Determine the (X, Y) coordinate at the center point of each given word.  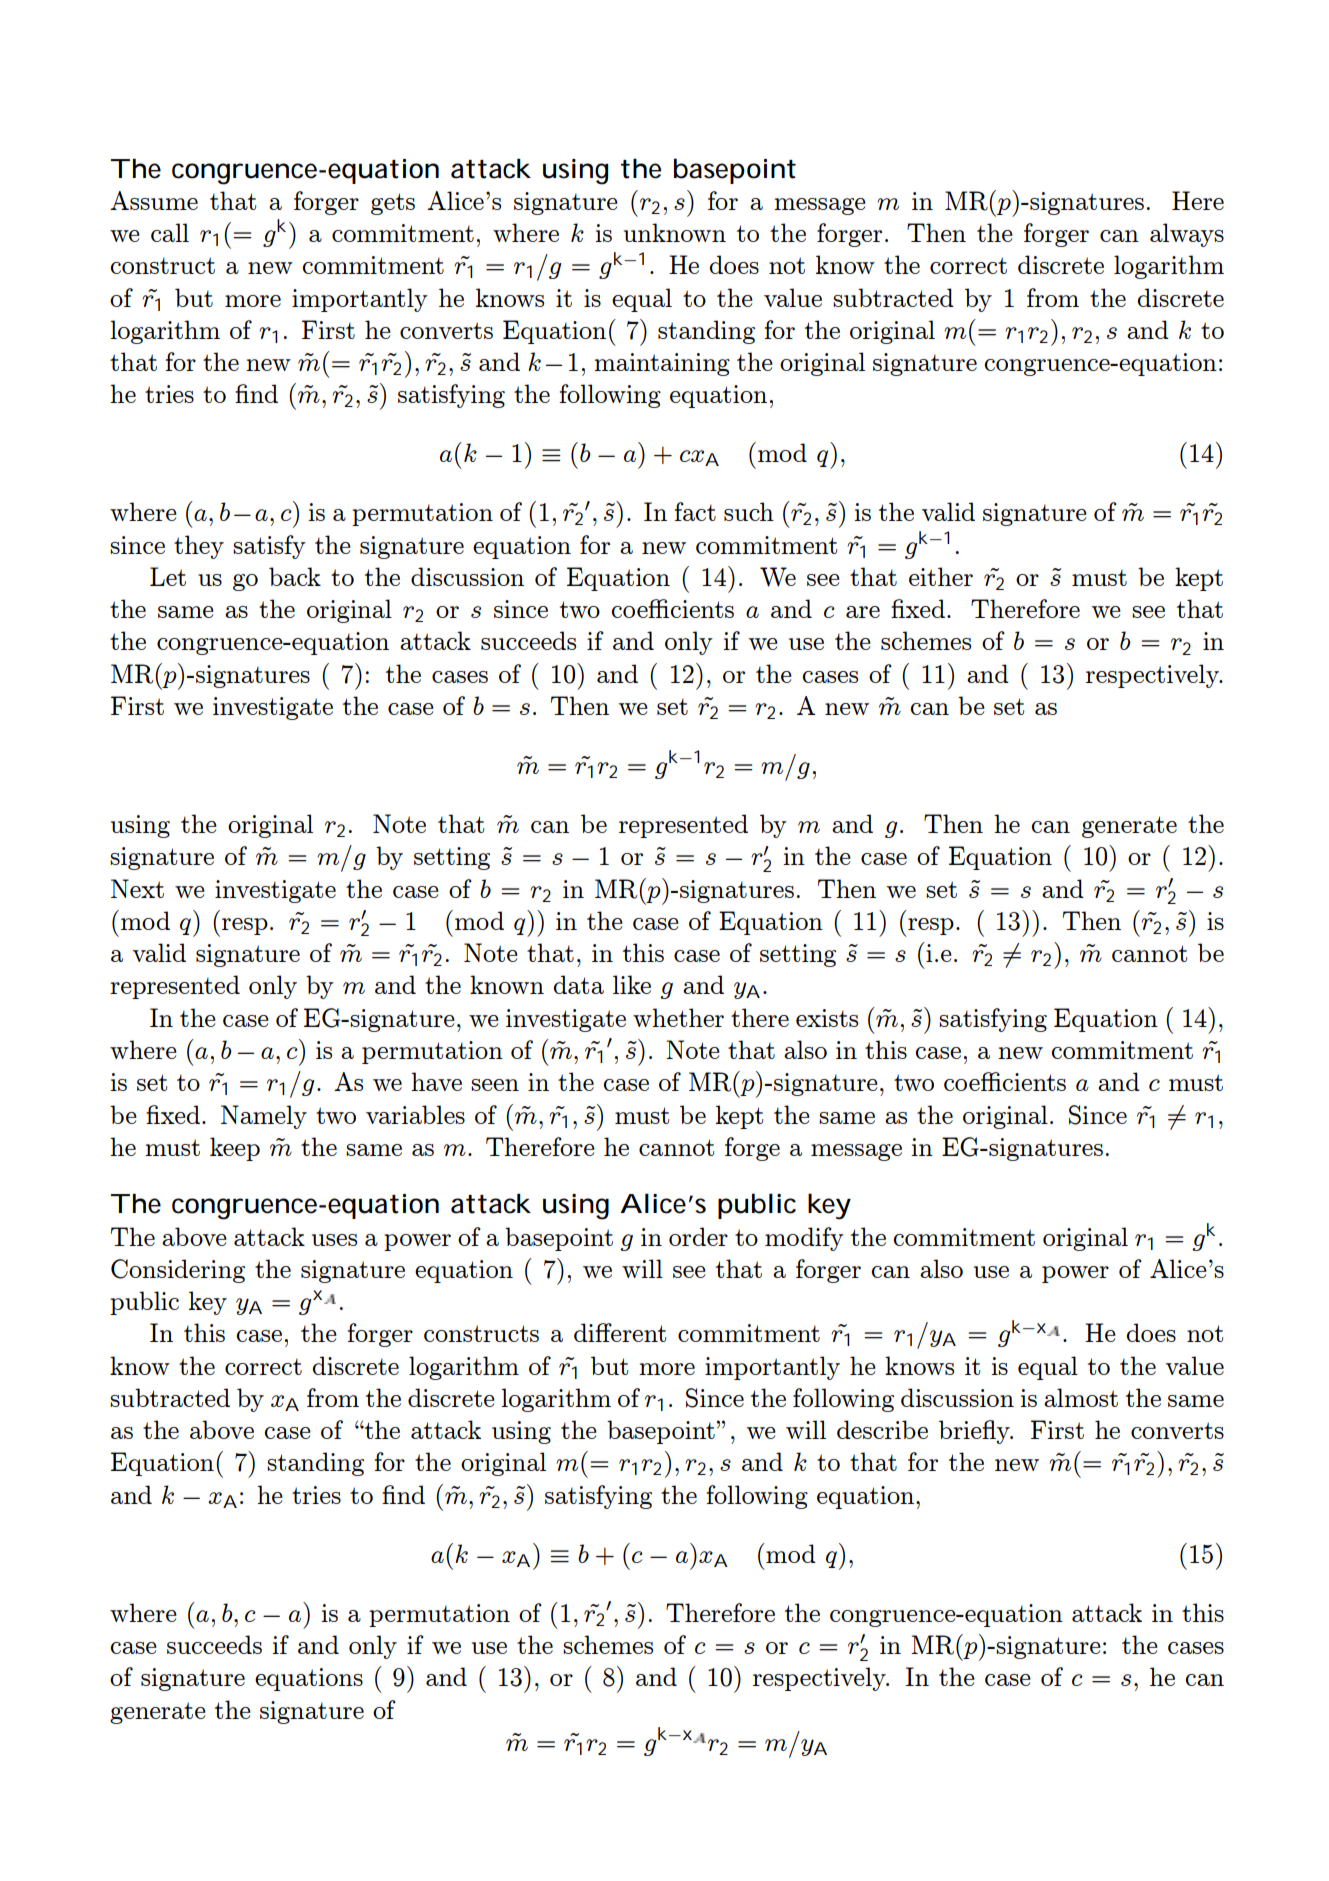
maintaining (662, 364)
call (170, 232)
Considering (178, 1271)
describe (882, 1429)
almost (1081, 1397)
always (1187, 235)
